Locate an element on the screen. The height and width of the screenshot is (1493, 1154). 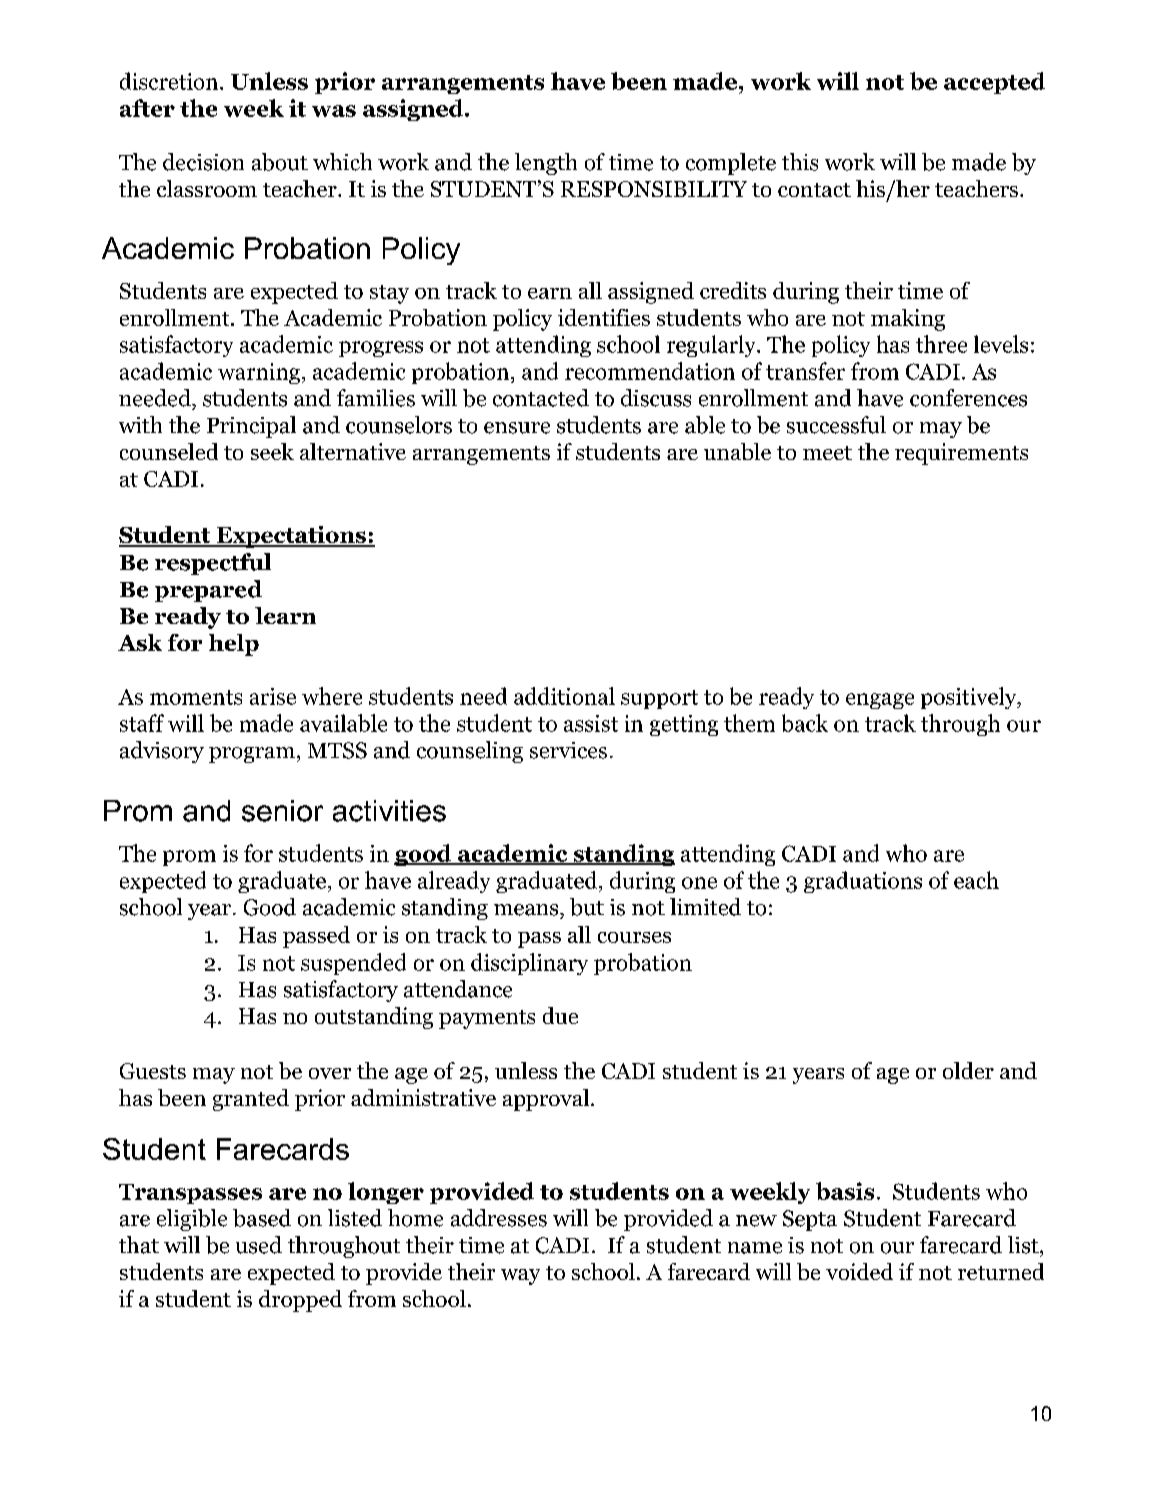
arise is located at coordinates (273, 696).
